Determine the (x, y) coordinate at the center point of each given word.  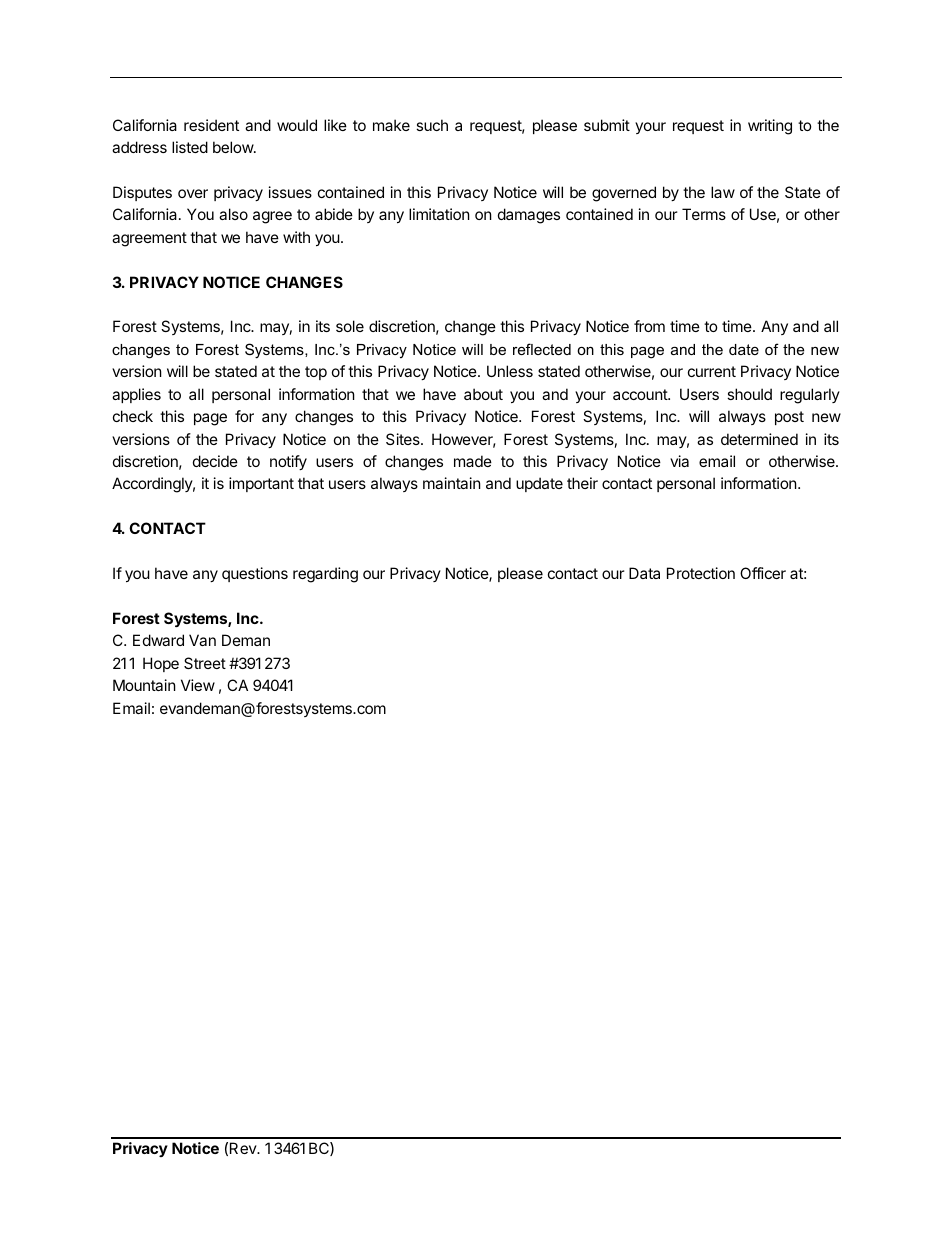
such (432, 125)
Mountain (144, 685)
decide (215, 461)
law (723, 192)
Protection (701, 573)
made (473, 461)
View (198, 685)
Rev (244, 1148)
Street (205, 663)
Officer (763, 573)
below (234, 147)
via (679, 461)
